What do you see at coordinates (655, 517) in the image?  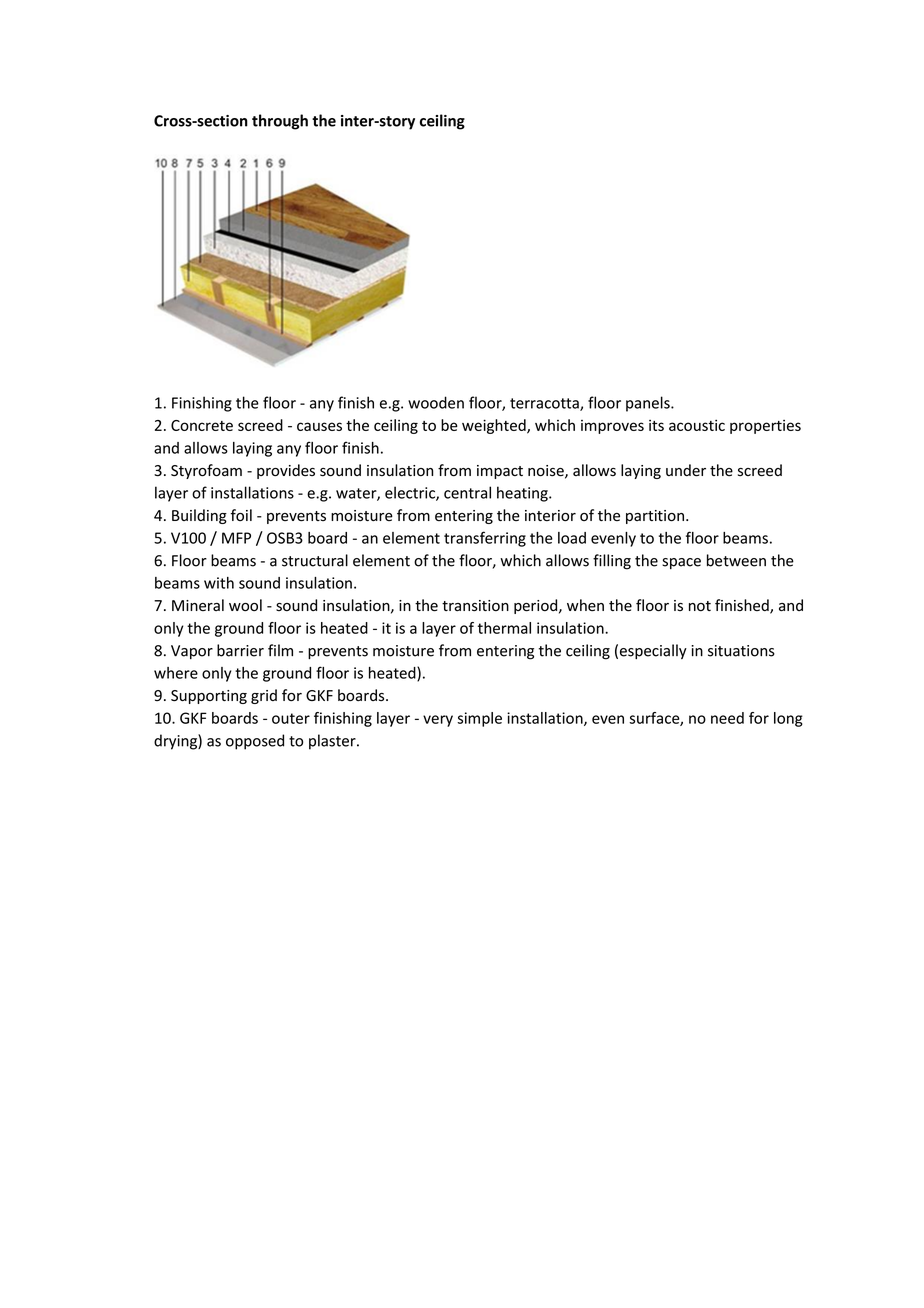 I see `partition` at bounding box center [655, 517].
